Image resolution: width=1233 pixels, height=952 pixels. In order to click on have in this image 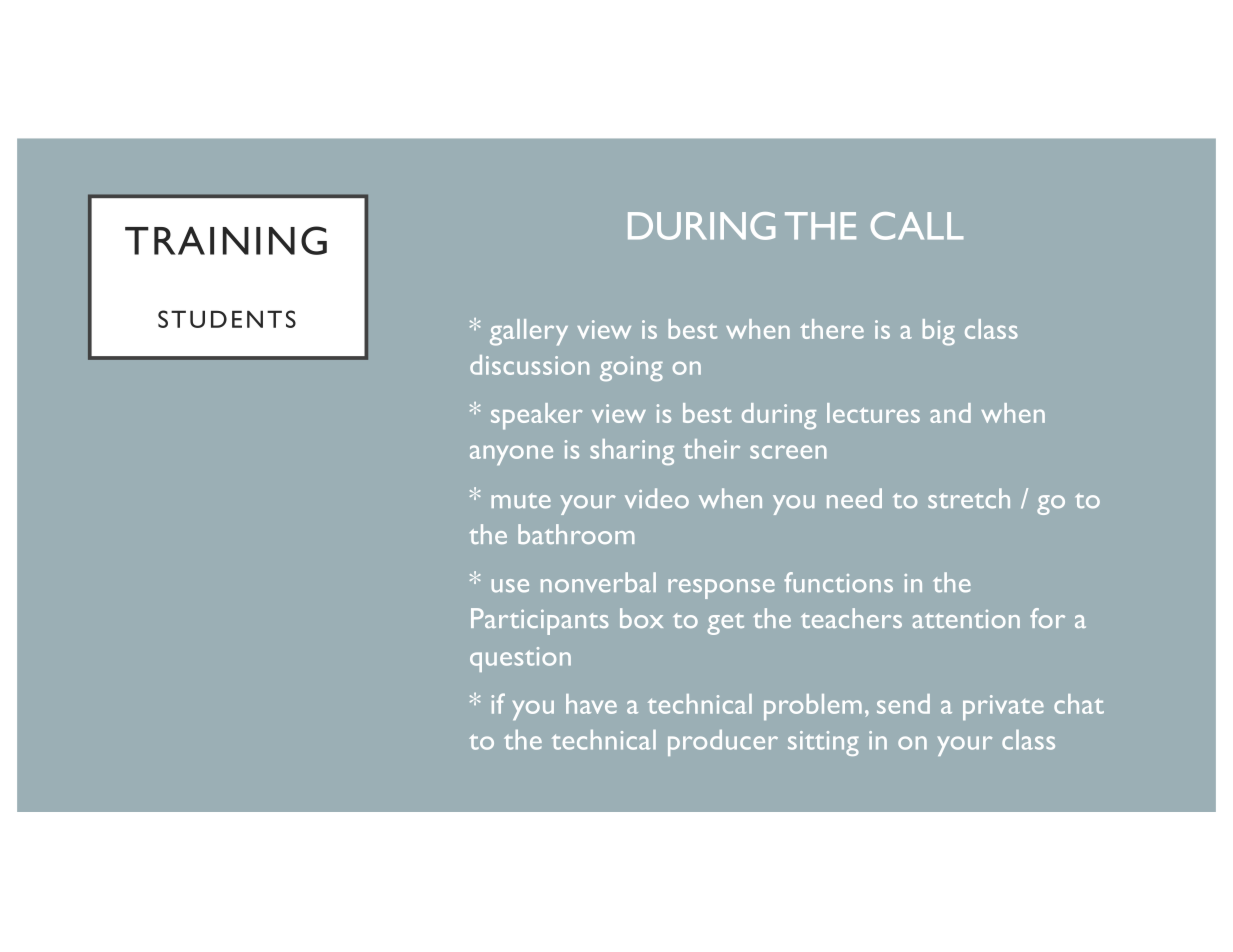, I will do `click(591, 704)`.
